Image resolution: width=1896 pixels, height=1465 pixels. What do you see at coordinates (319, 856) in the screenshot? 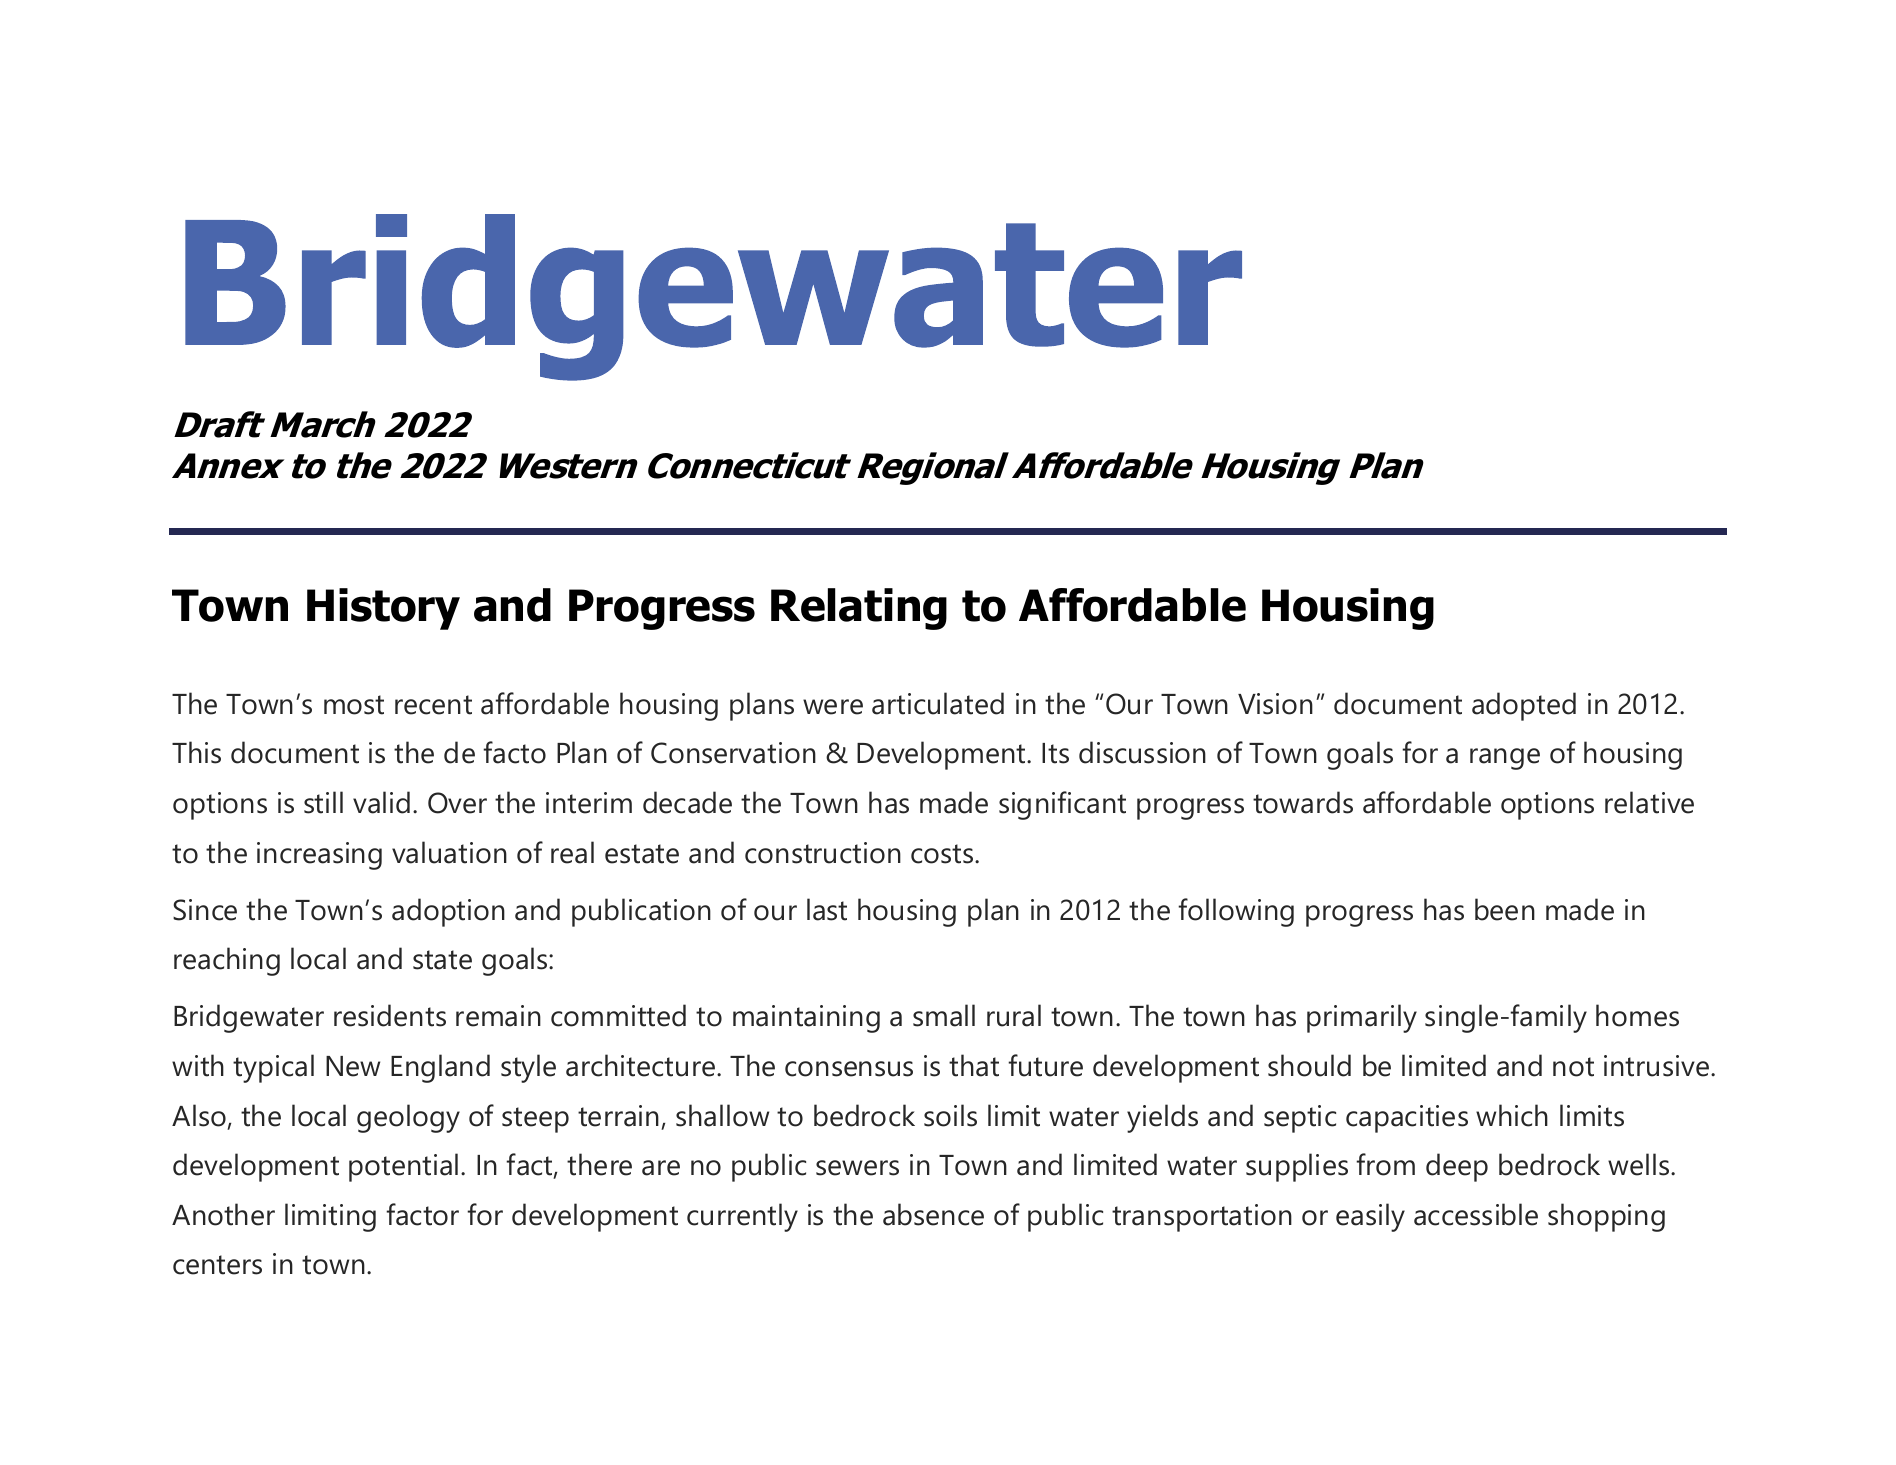
I see `increasing` at bounding box center [319, 856].
